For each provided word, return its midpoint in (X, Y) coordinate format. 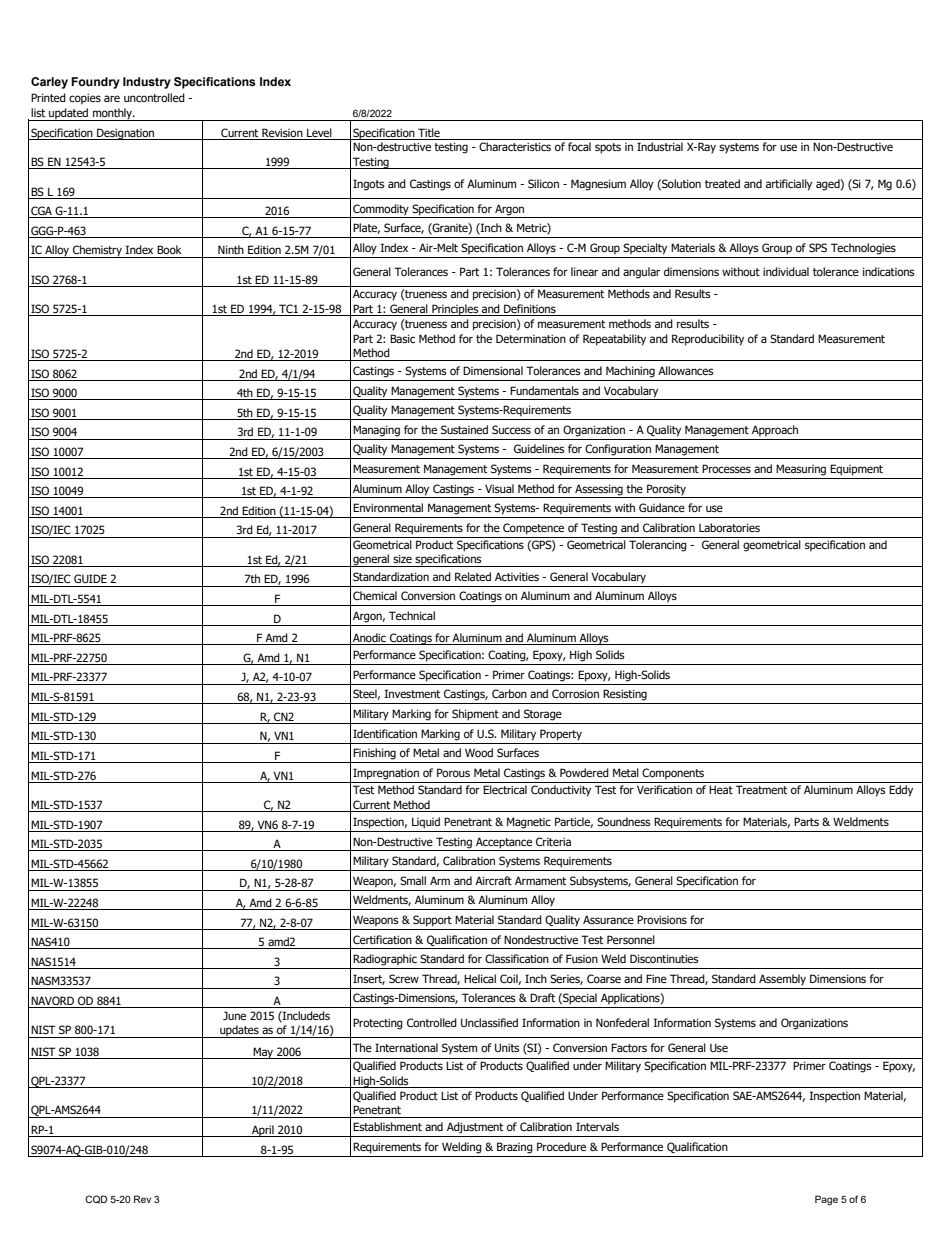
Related (473, 576)
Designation (126, 134)
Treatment (761, 789)
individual (786, 271)
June (234, 1015)
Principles (455, 310)
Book (169, 249)
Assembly (782, 980)
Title (429, 134)
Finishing (374, 754)
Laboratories (729, 527)
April (263, 1131)
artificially (789, 185)
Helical (480, 978)
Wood (479, 752)
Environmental (388, 507)
